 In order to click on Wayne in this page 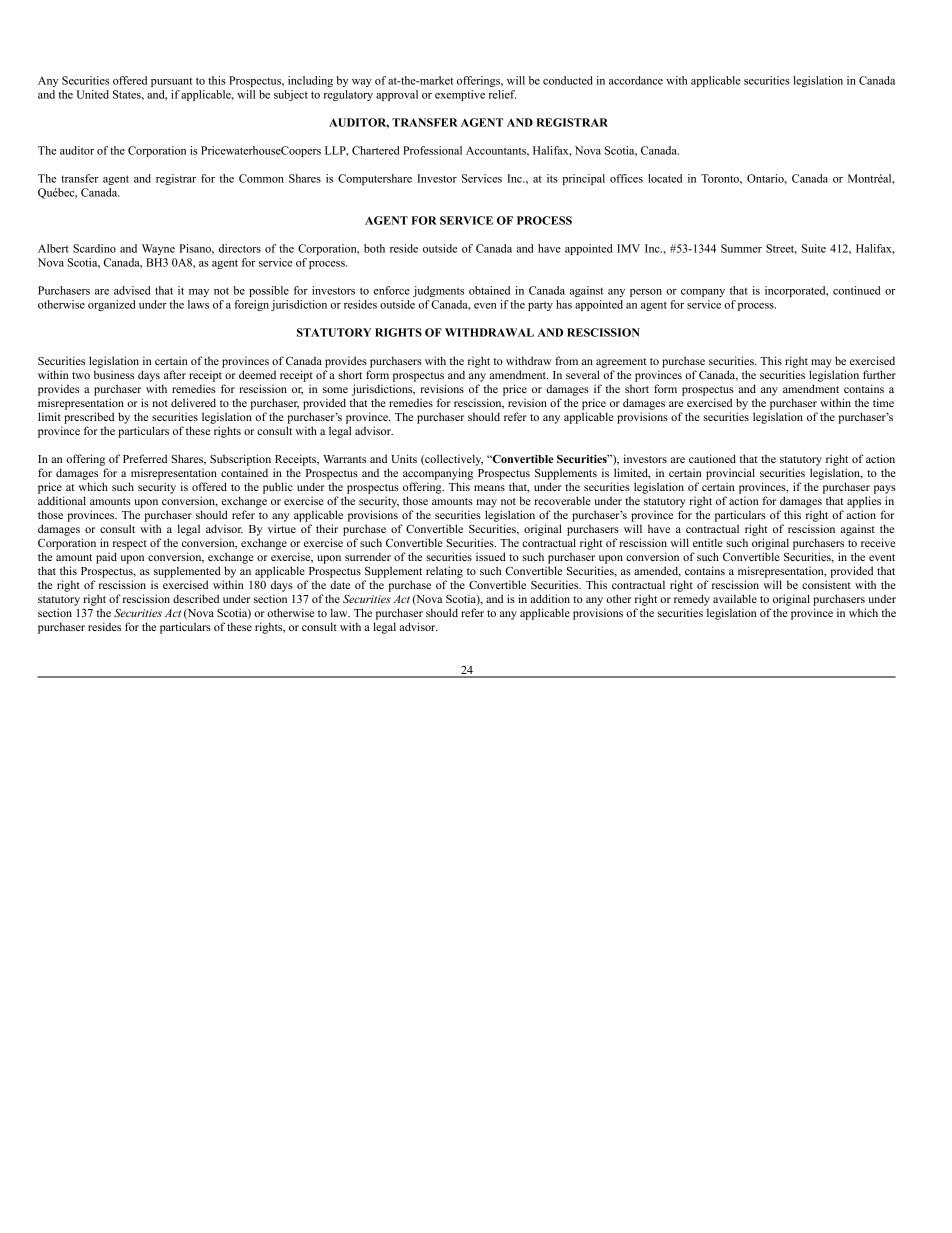, I will do `click(158, 249)`.
